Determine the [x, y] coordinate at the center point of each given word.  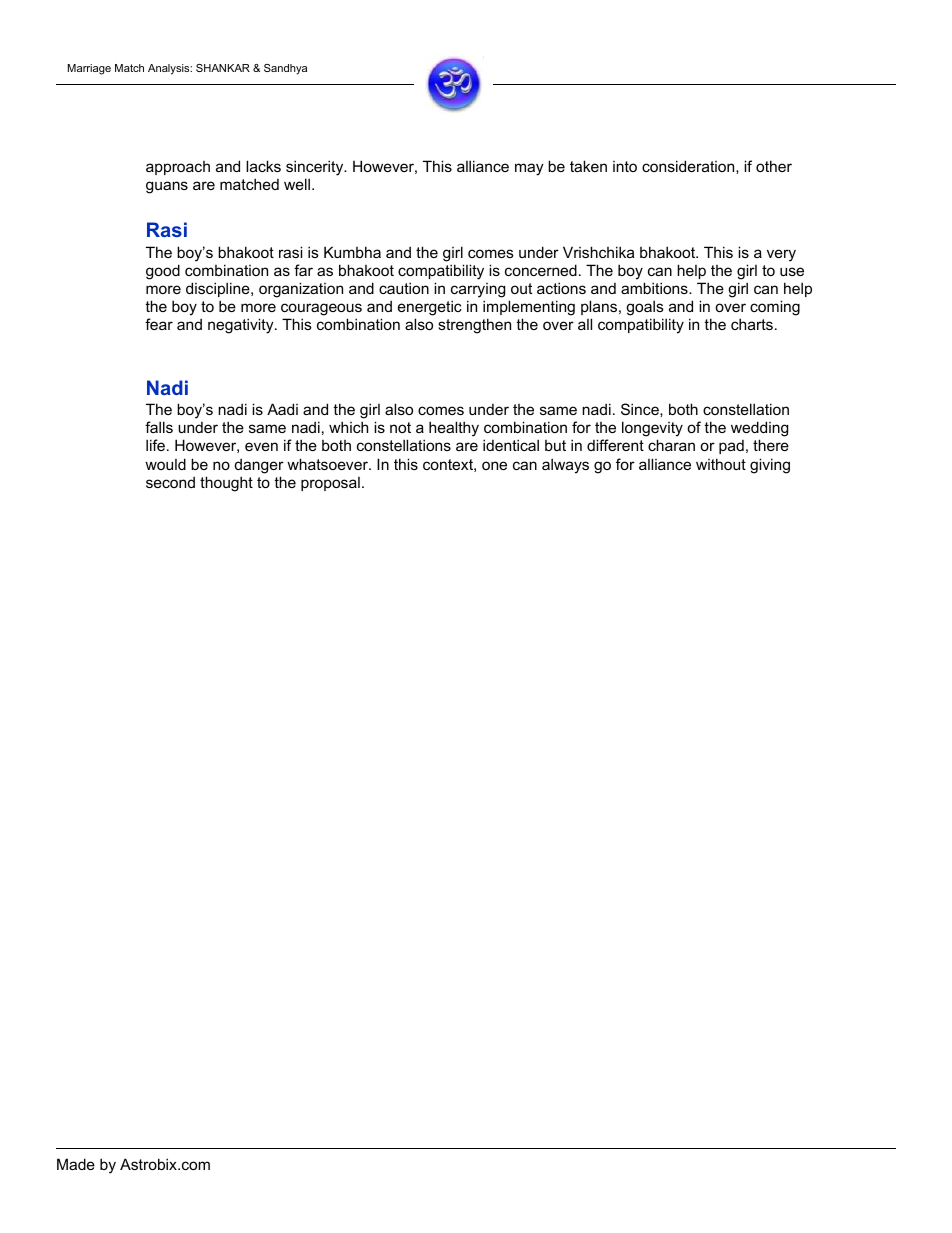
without [721, 464]
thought [226, 484]
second [170, 482]
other [774, 166]
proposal [330, 484]
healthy [454, 429]
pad [731, 447]
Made [76, 1164]
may [529, 169]
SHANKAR [223, 68]
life [155, 445]
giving [770, 466]
